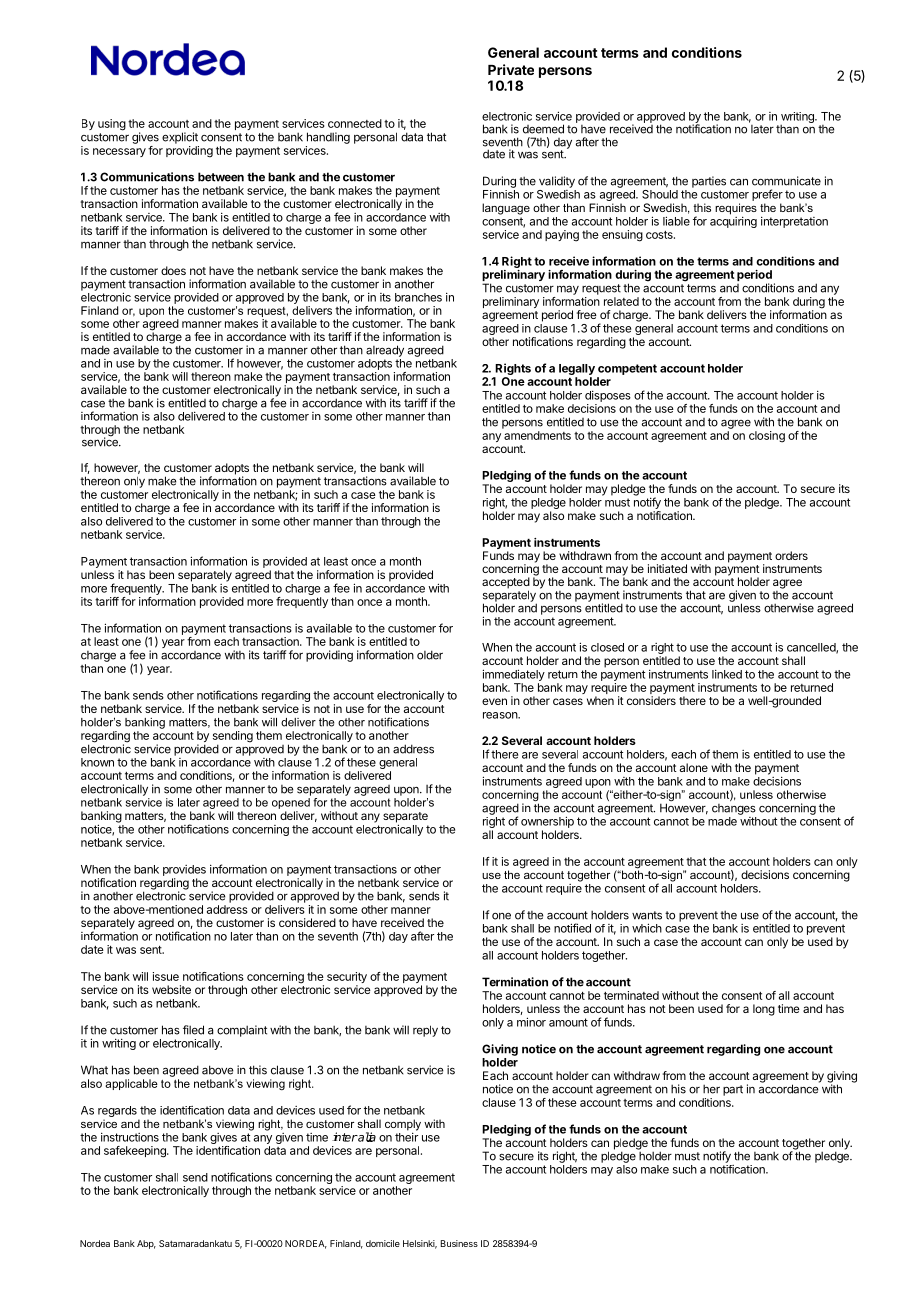 This screenshot has height=1307, width=924. Describe the element at coordinates (180, 138) in the screenshot. I see `explicit` at that location.
